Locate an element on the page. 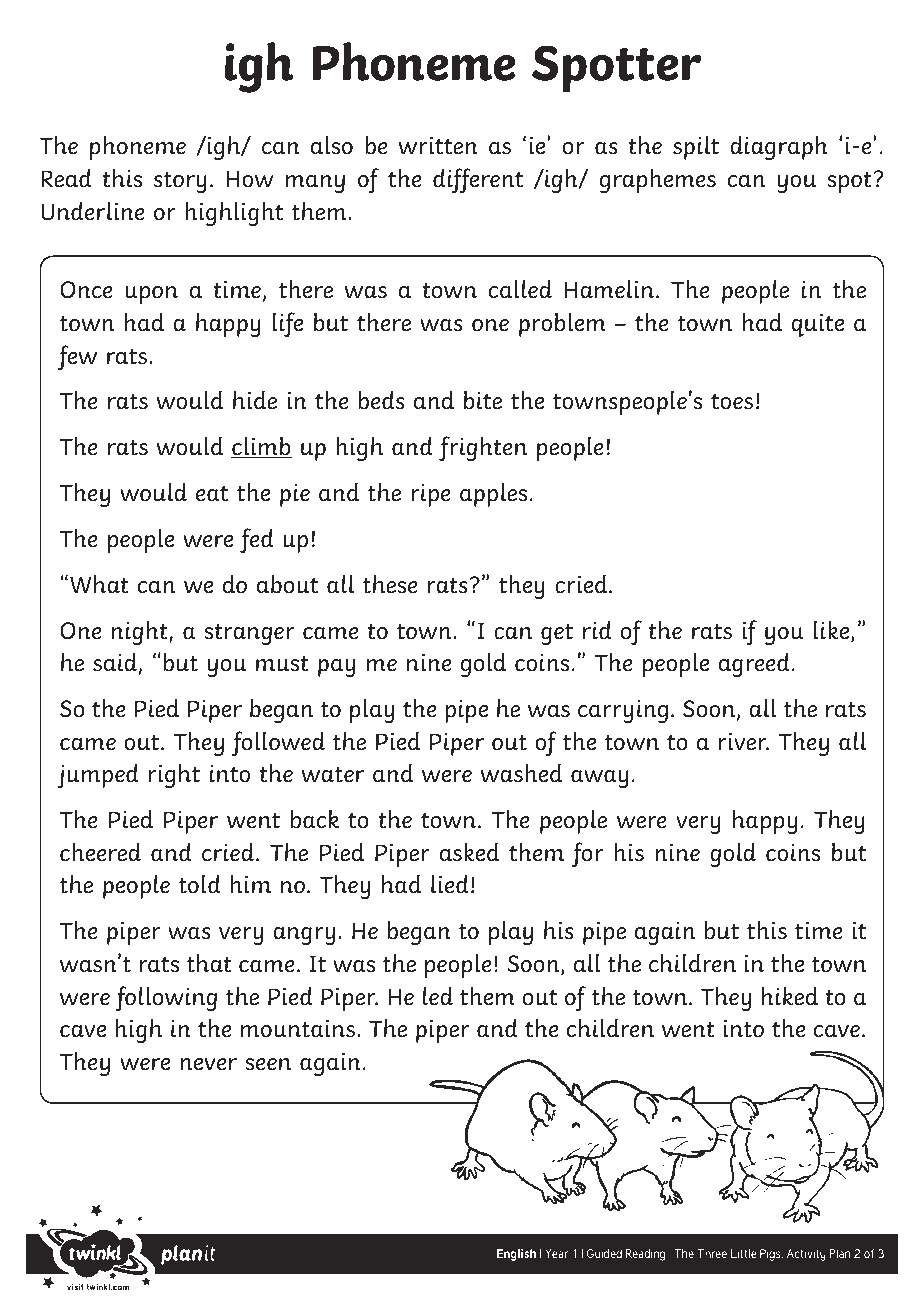 Image resolution: width=924 pixels, height=1308 pixels. lied is located at coordinates (450, 884).
